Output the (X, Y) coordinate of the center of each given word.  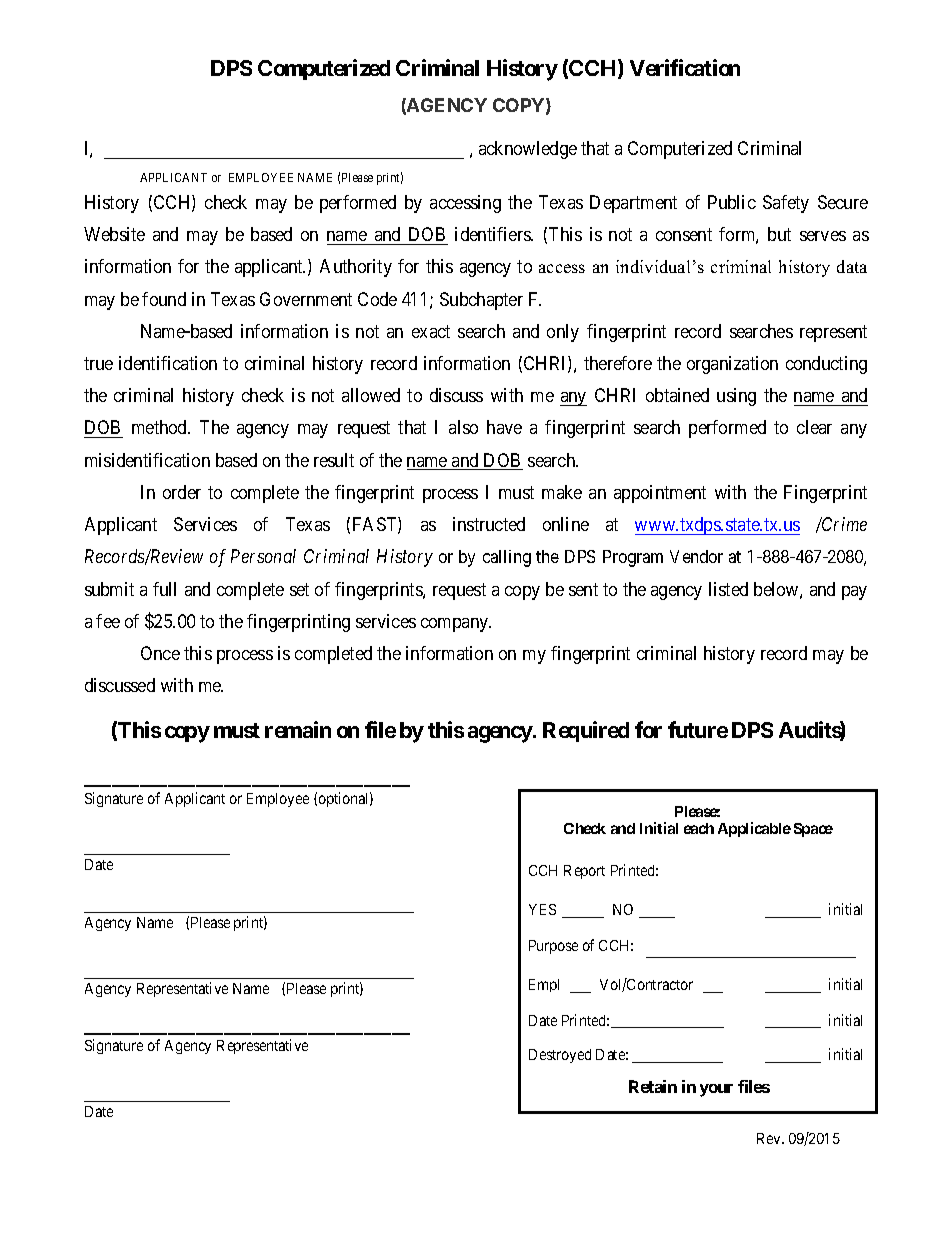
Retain (653, 1086)
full (164, 589)
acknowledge (528, 150)
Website (114, 234)
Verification (685, 67)
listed (728, 589)
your (716, 1090)
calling (507, 558)
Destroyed (560, 1056)
